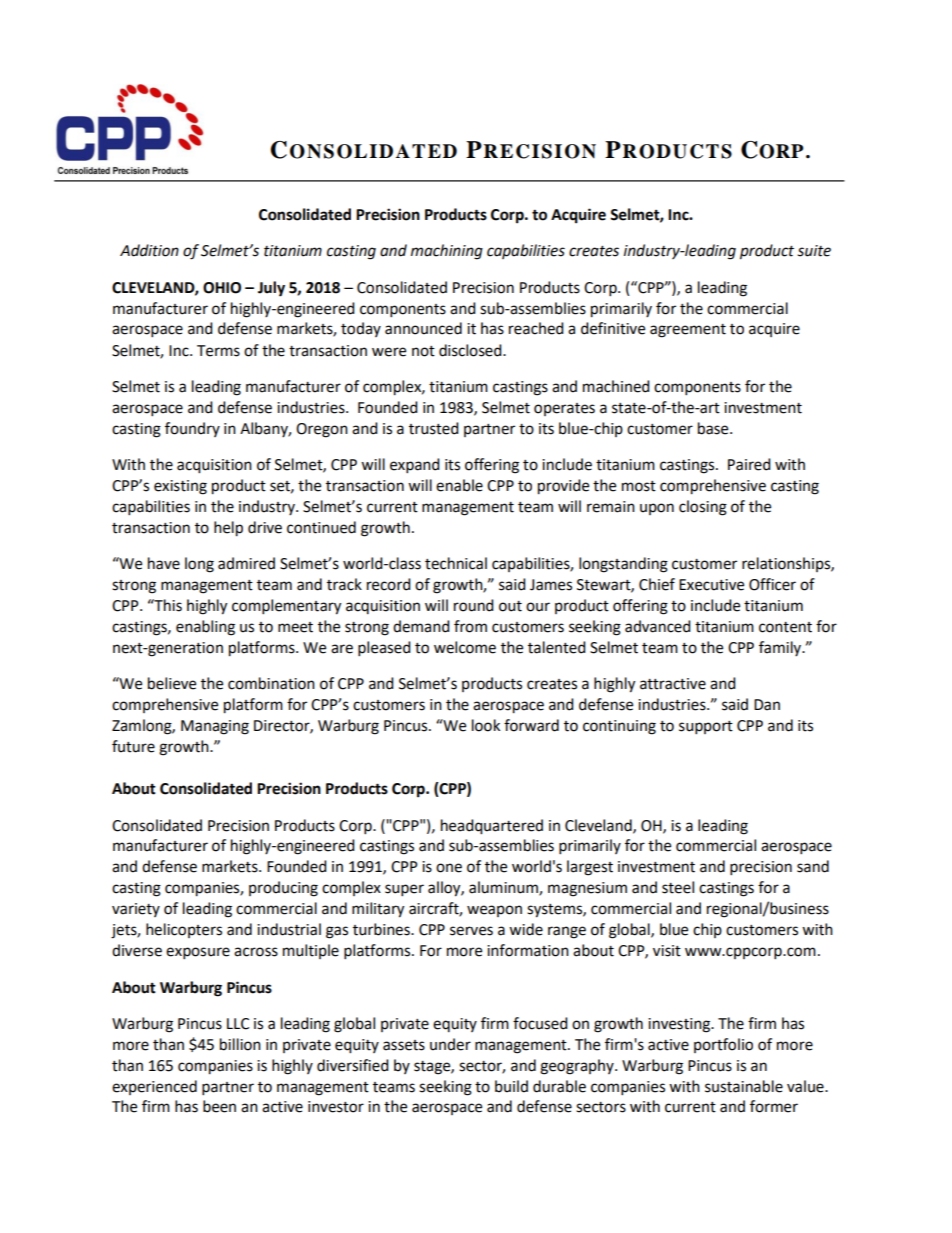 The width and height of the screenshot is (952, 1233). I want to click on sustainable, so click(744, 1086).
